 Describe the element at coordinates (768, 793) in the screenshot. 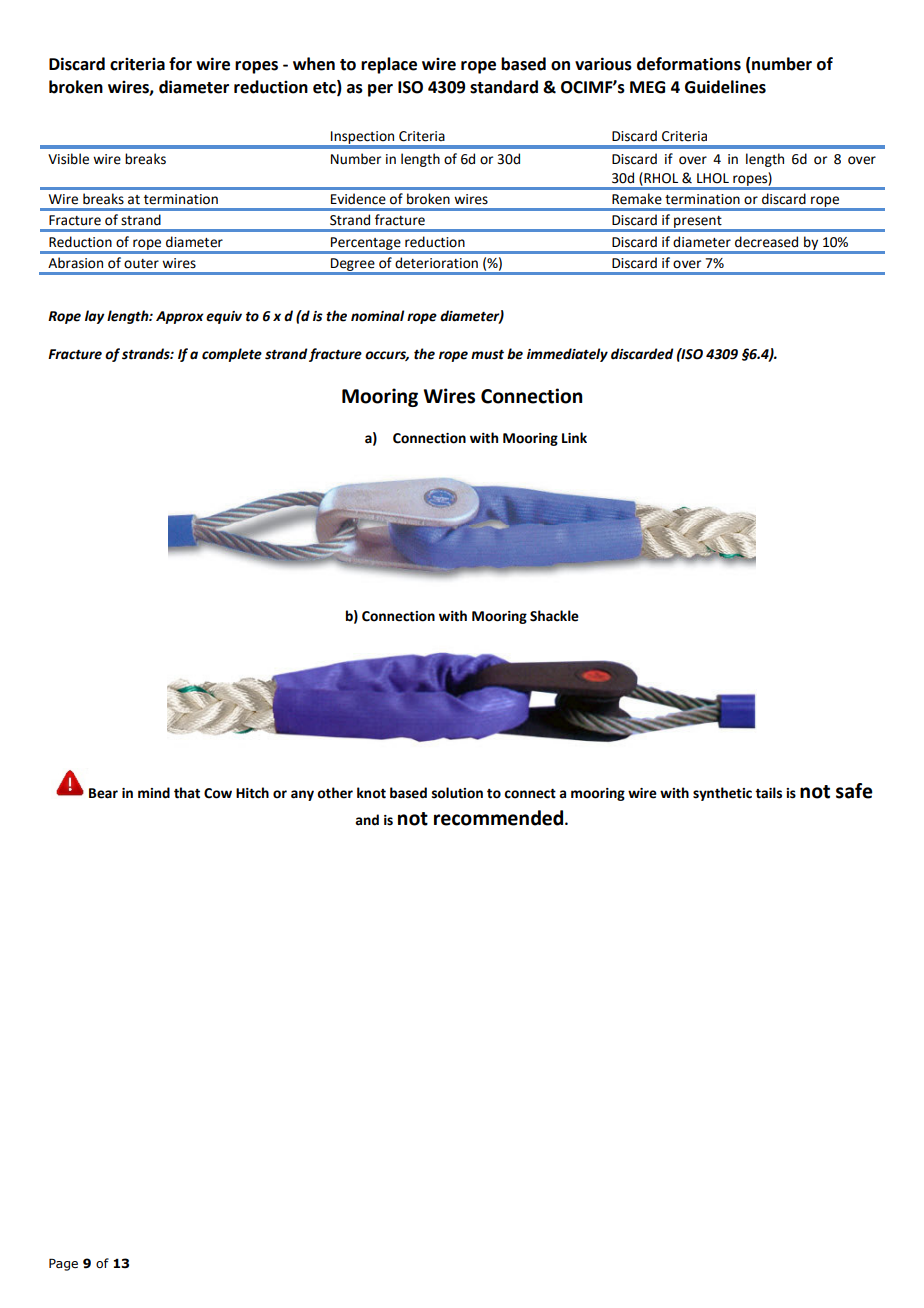

I see `tails` at that location.
